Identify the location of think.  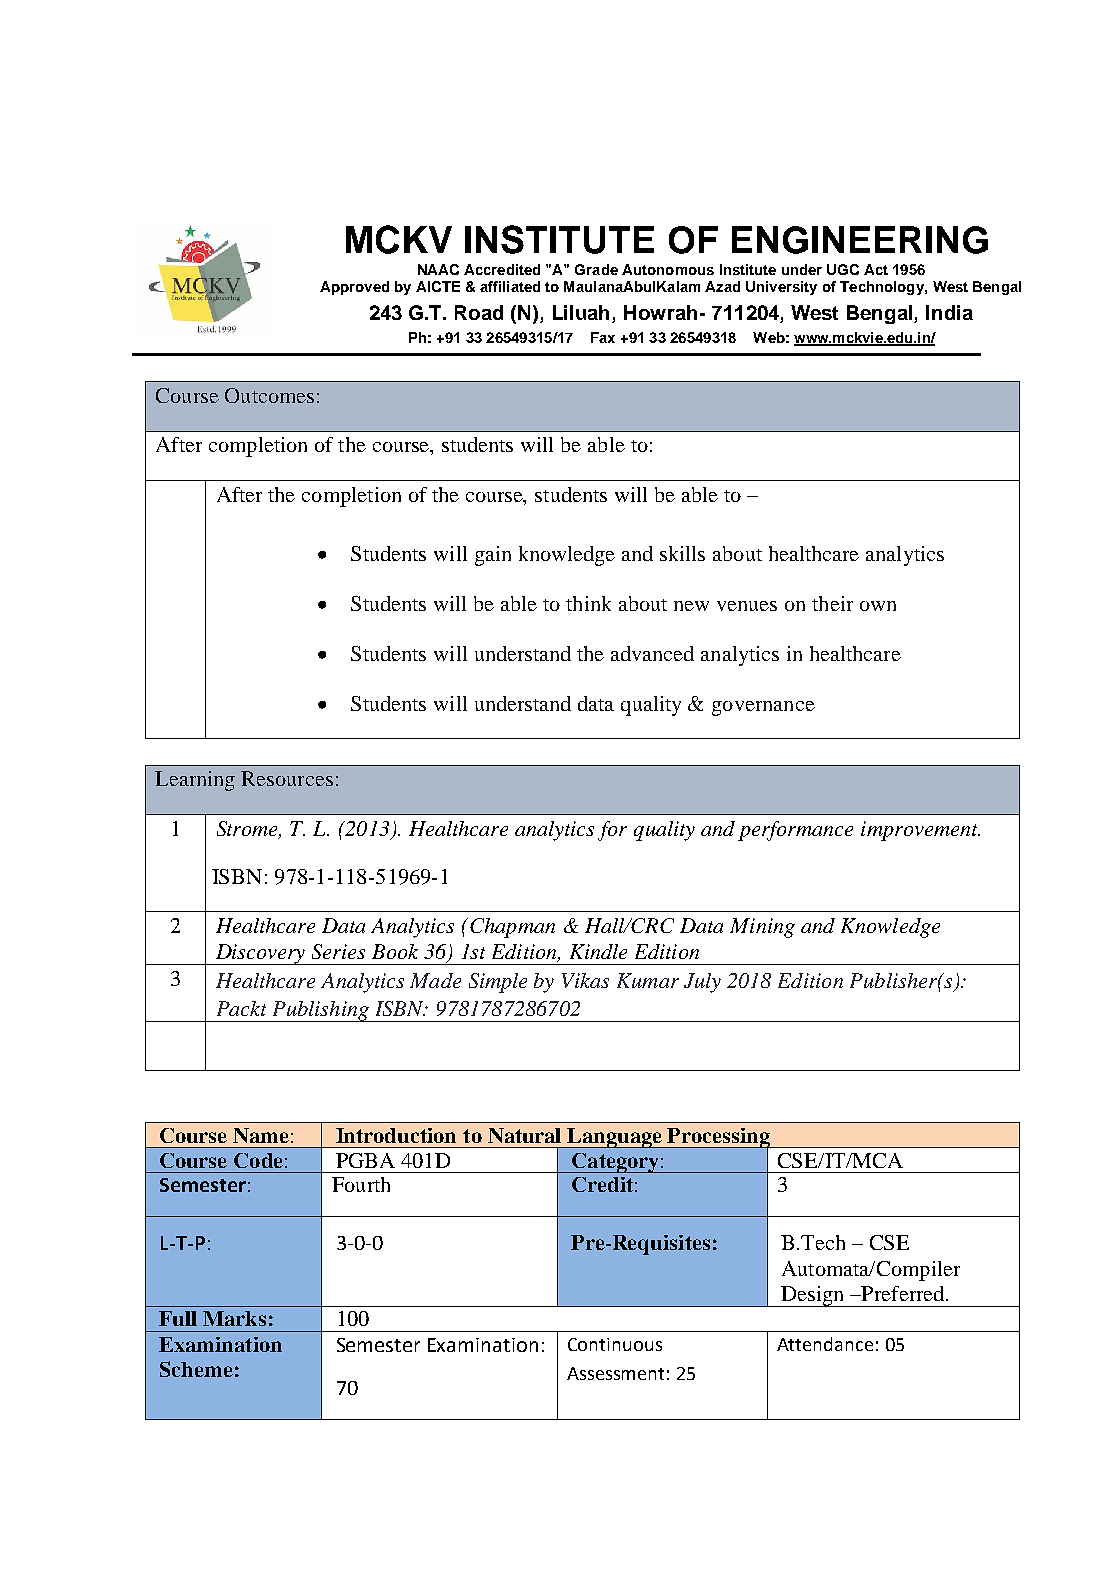
(588, 603).
